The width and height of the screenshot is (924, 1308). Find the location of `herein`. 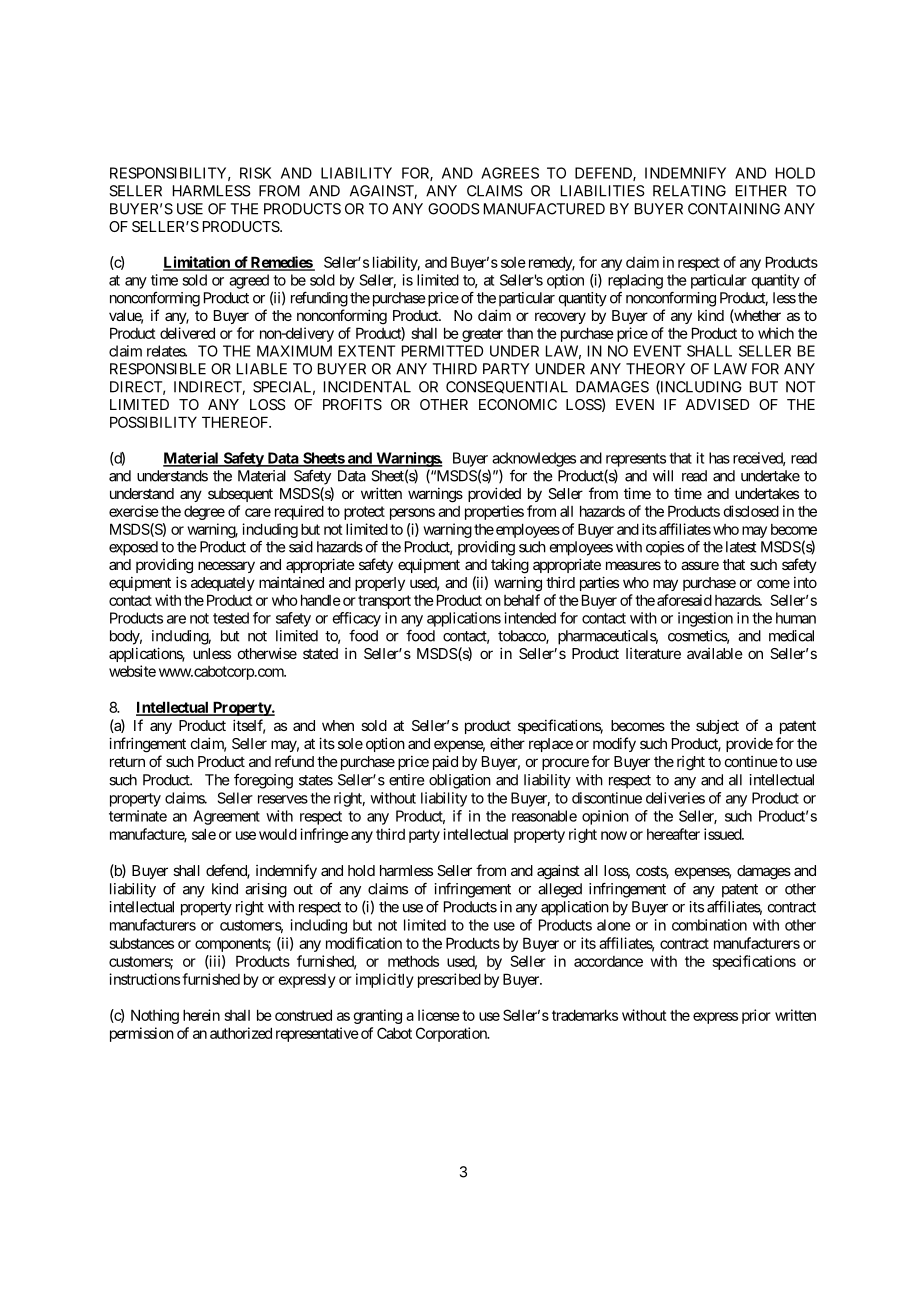

herein is located at coordinates (201, 1015).
